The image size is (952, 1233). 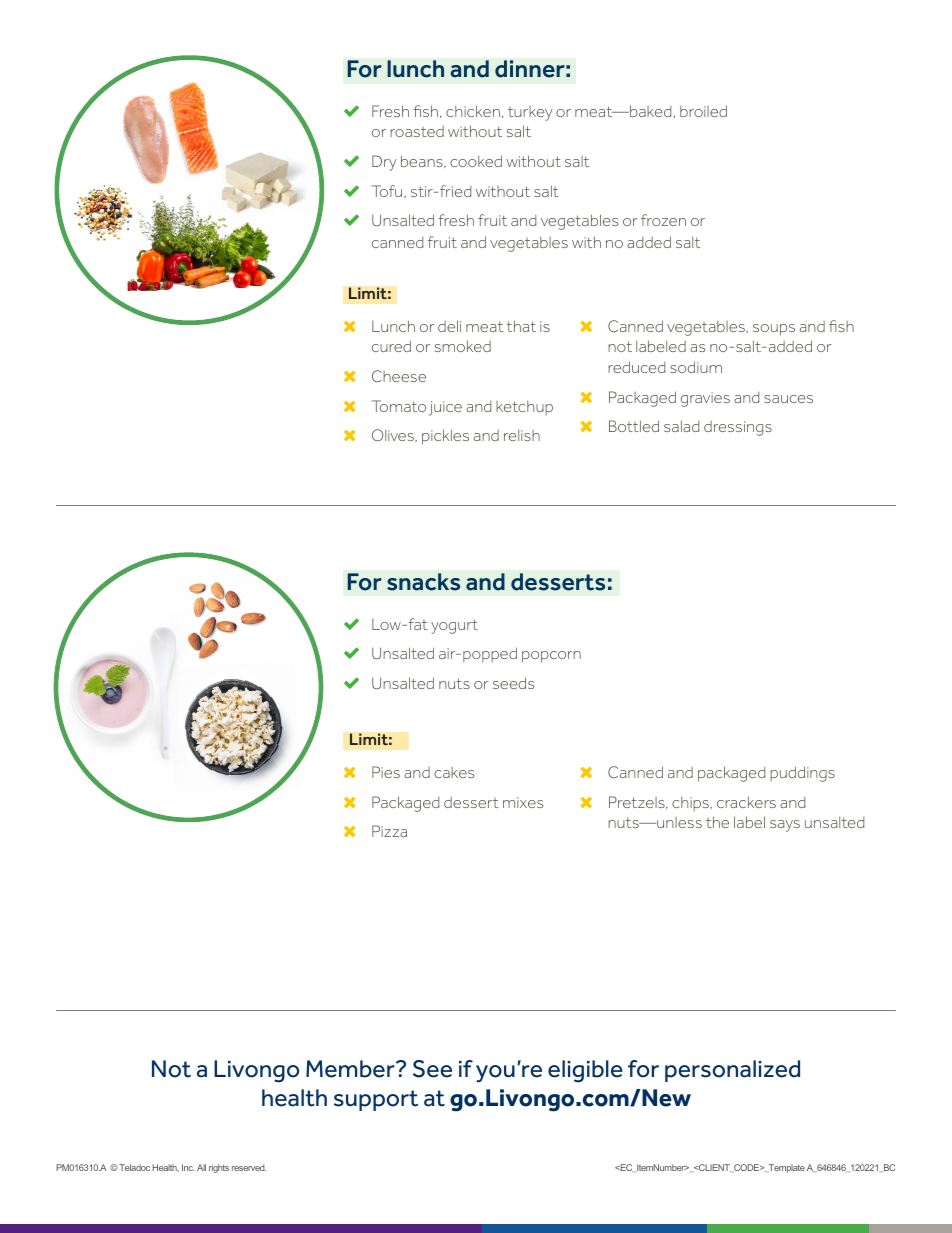 I want to click on broiled, so click(x=703, y=111).
